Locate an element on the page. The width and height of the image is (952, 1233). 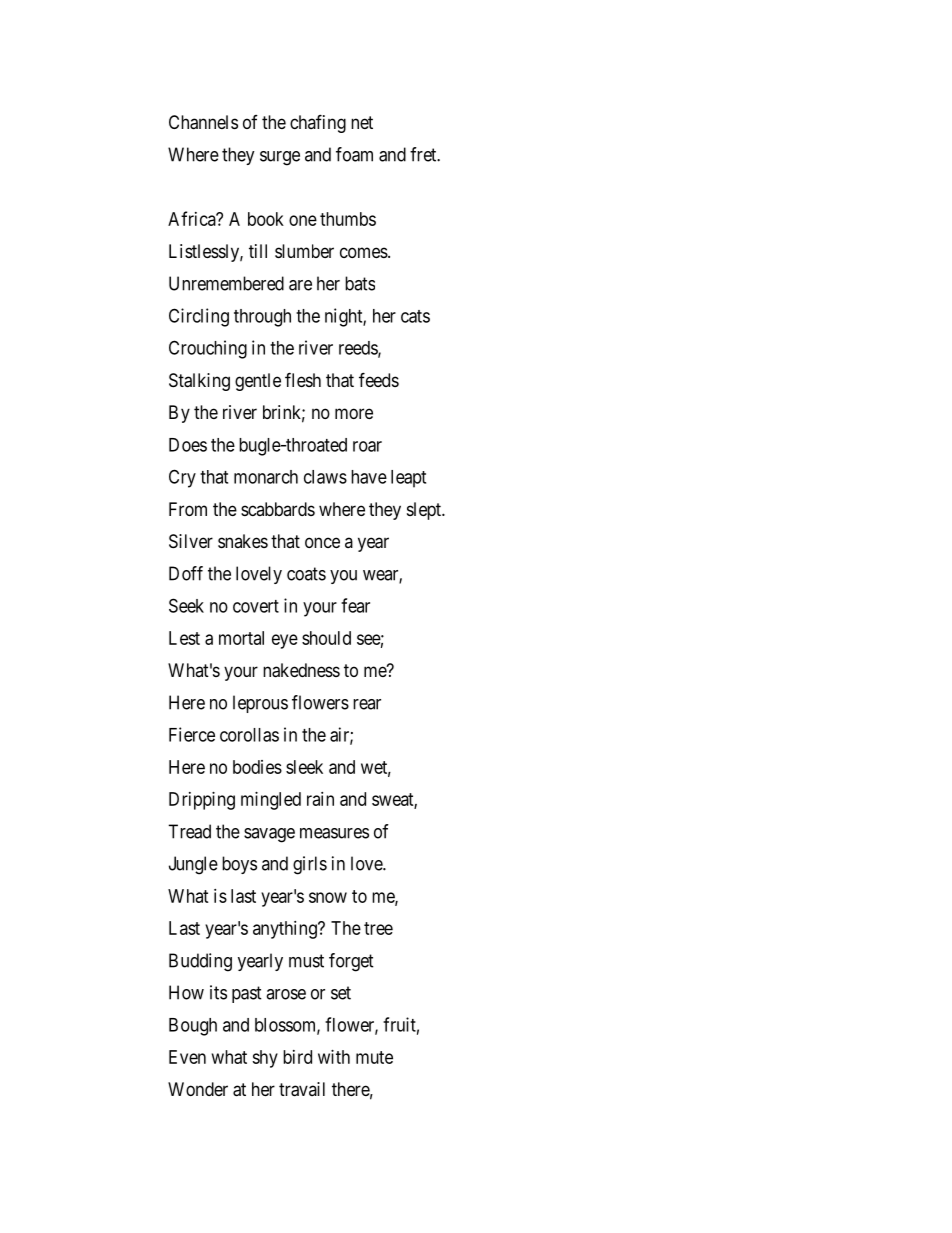
chafing is located at coordinates (318, 123).
